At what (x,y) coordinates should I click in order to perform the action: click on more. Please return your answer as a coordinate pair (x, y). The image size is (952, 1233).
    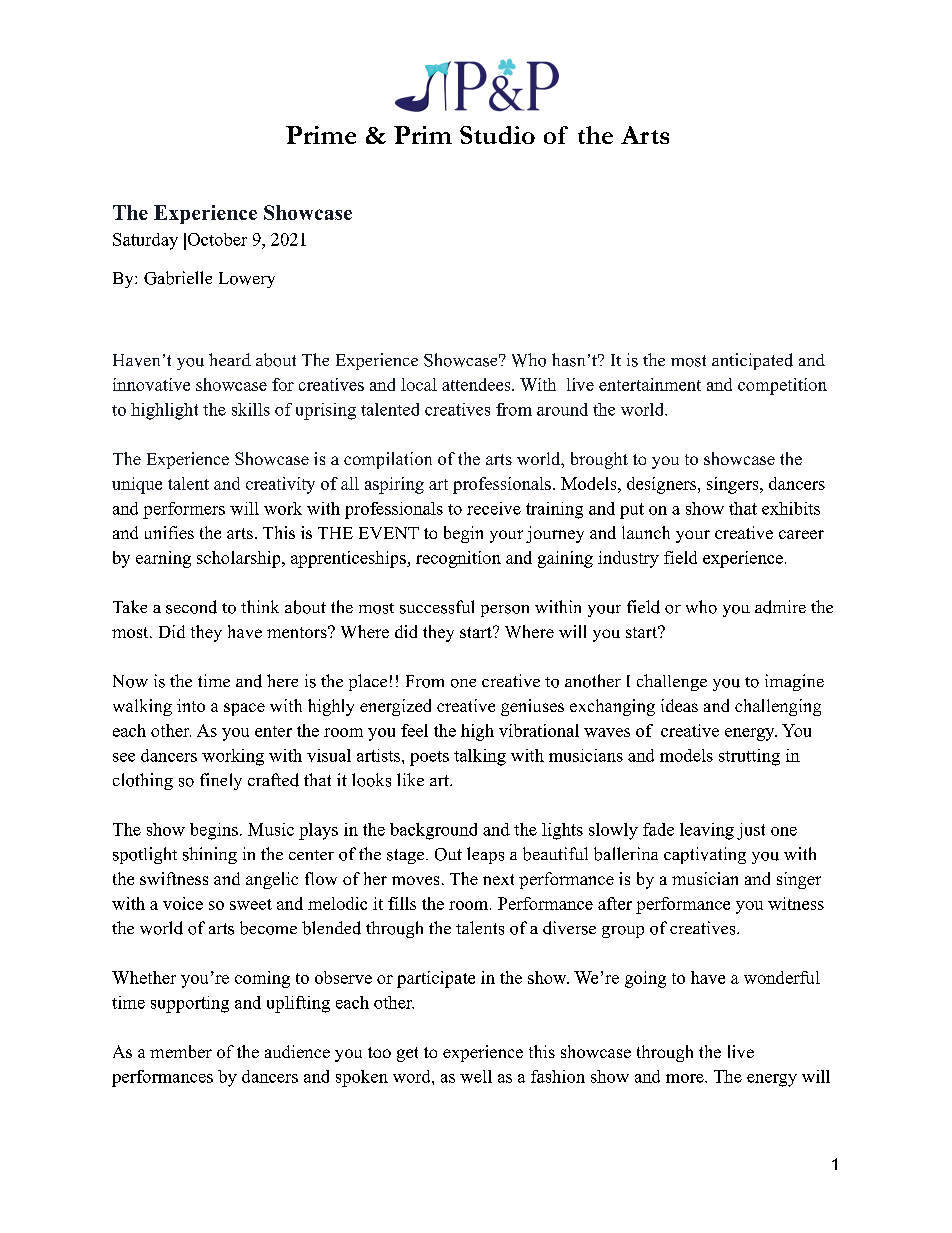
    Looking at the image, I should click on (686, 1078).
